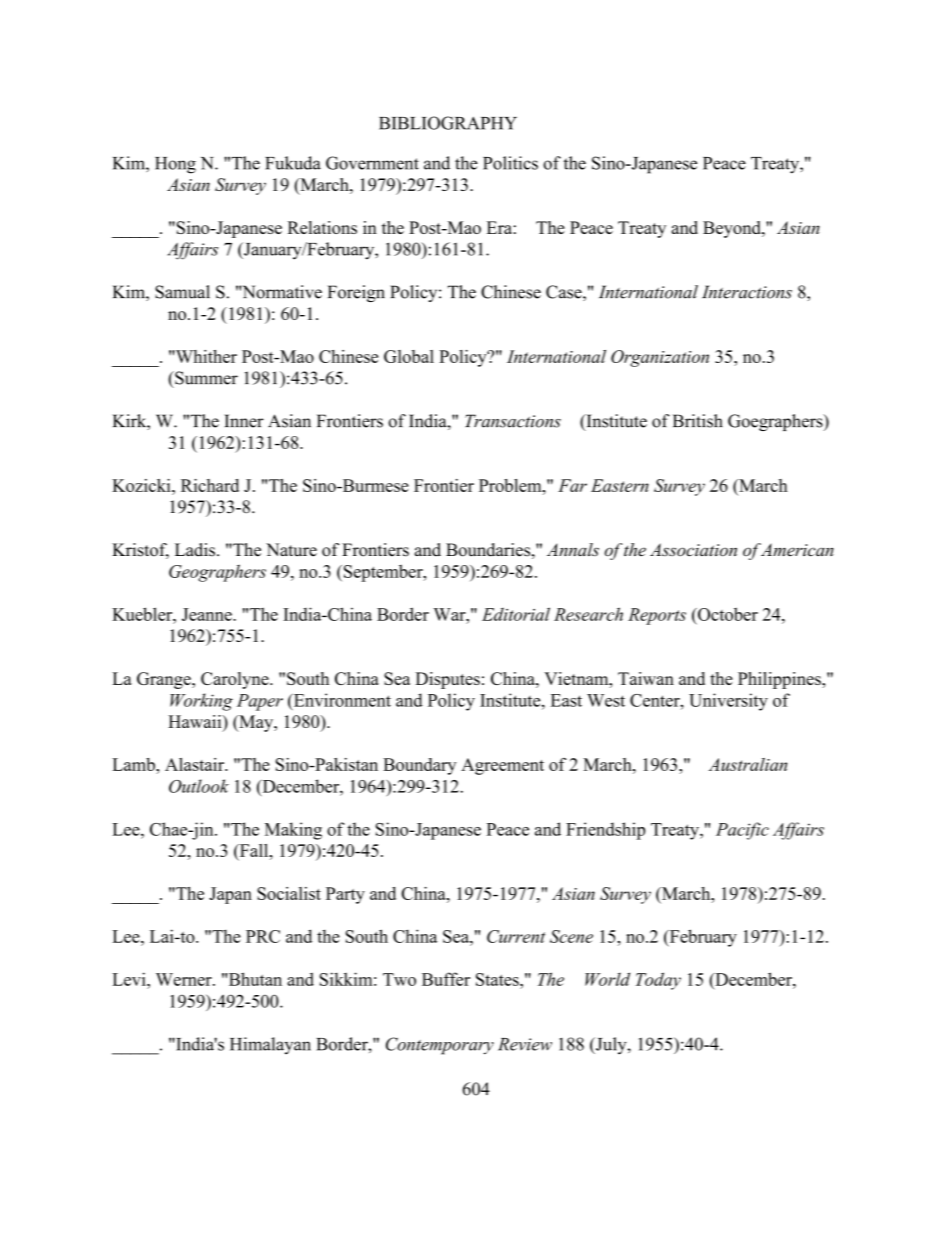  What do you see at coordinates (727, 614) in the image?
I see `October` at bounding box center [727, 614].
